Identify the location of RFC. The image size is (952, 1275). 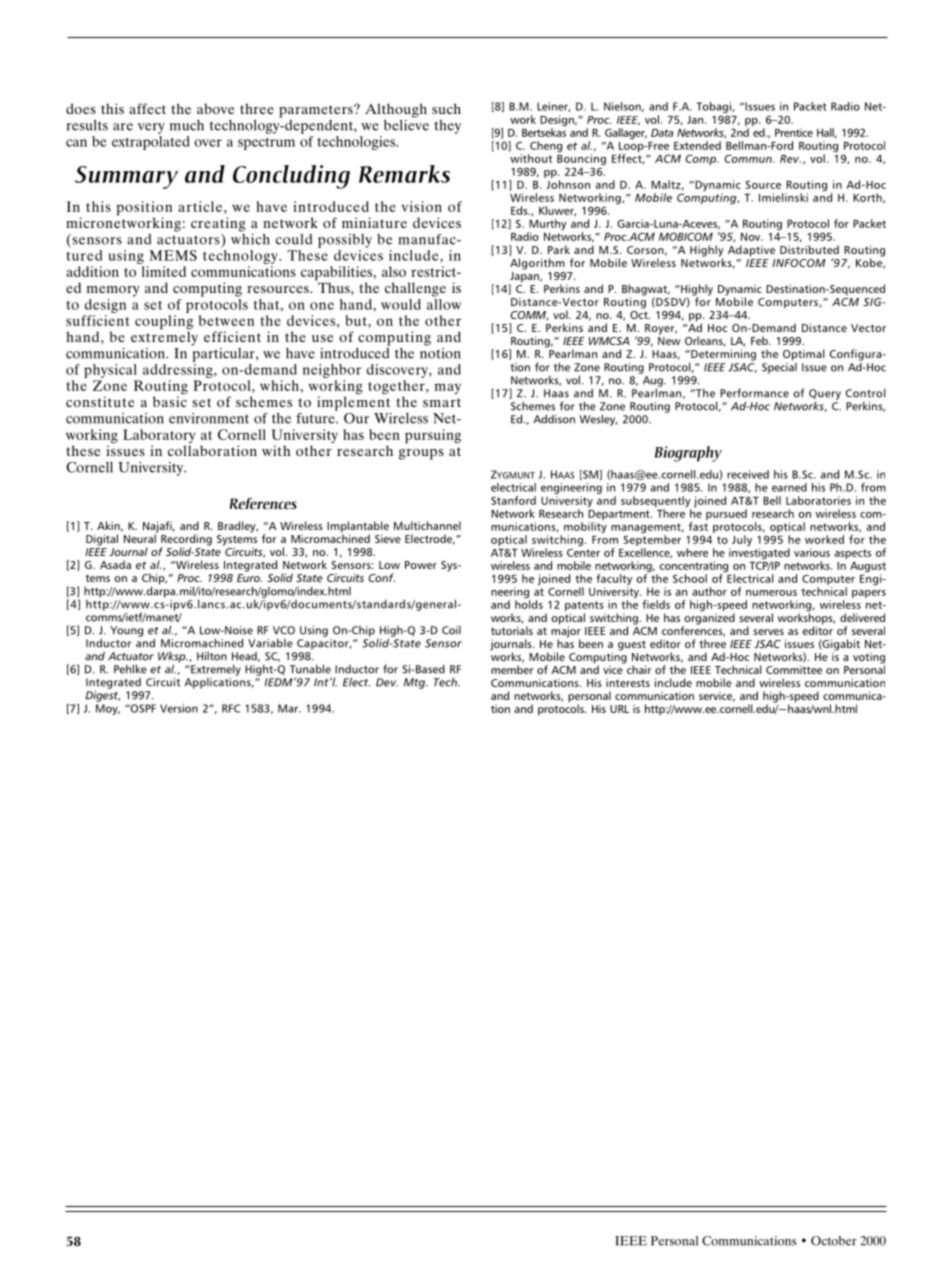
(231, 708).
